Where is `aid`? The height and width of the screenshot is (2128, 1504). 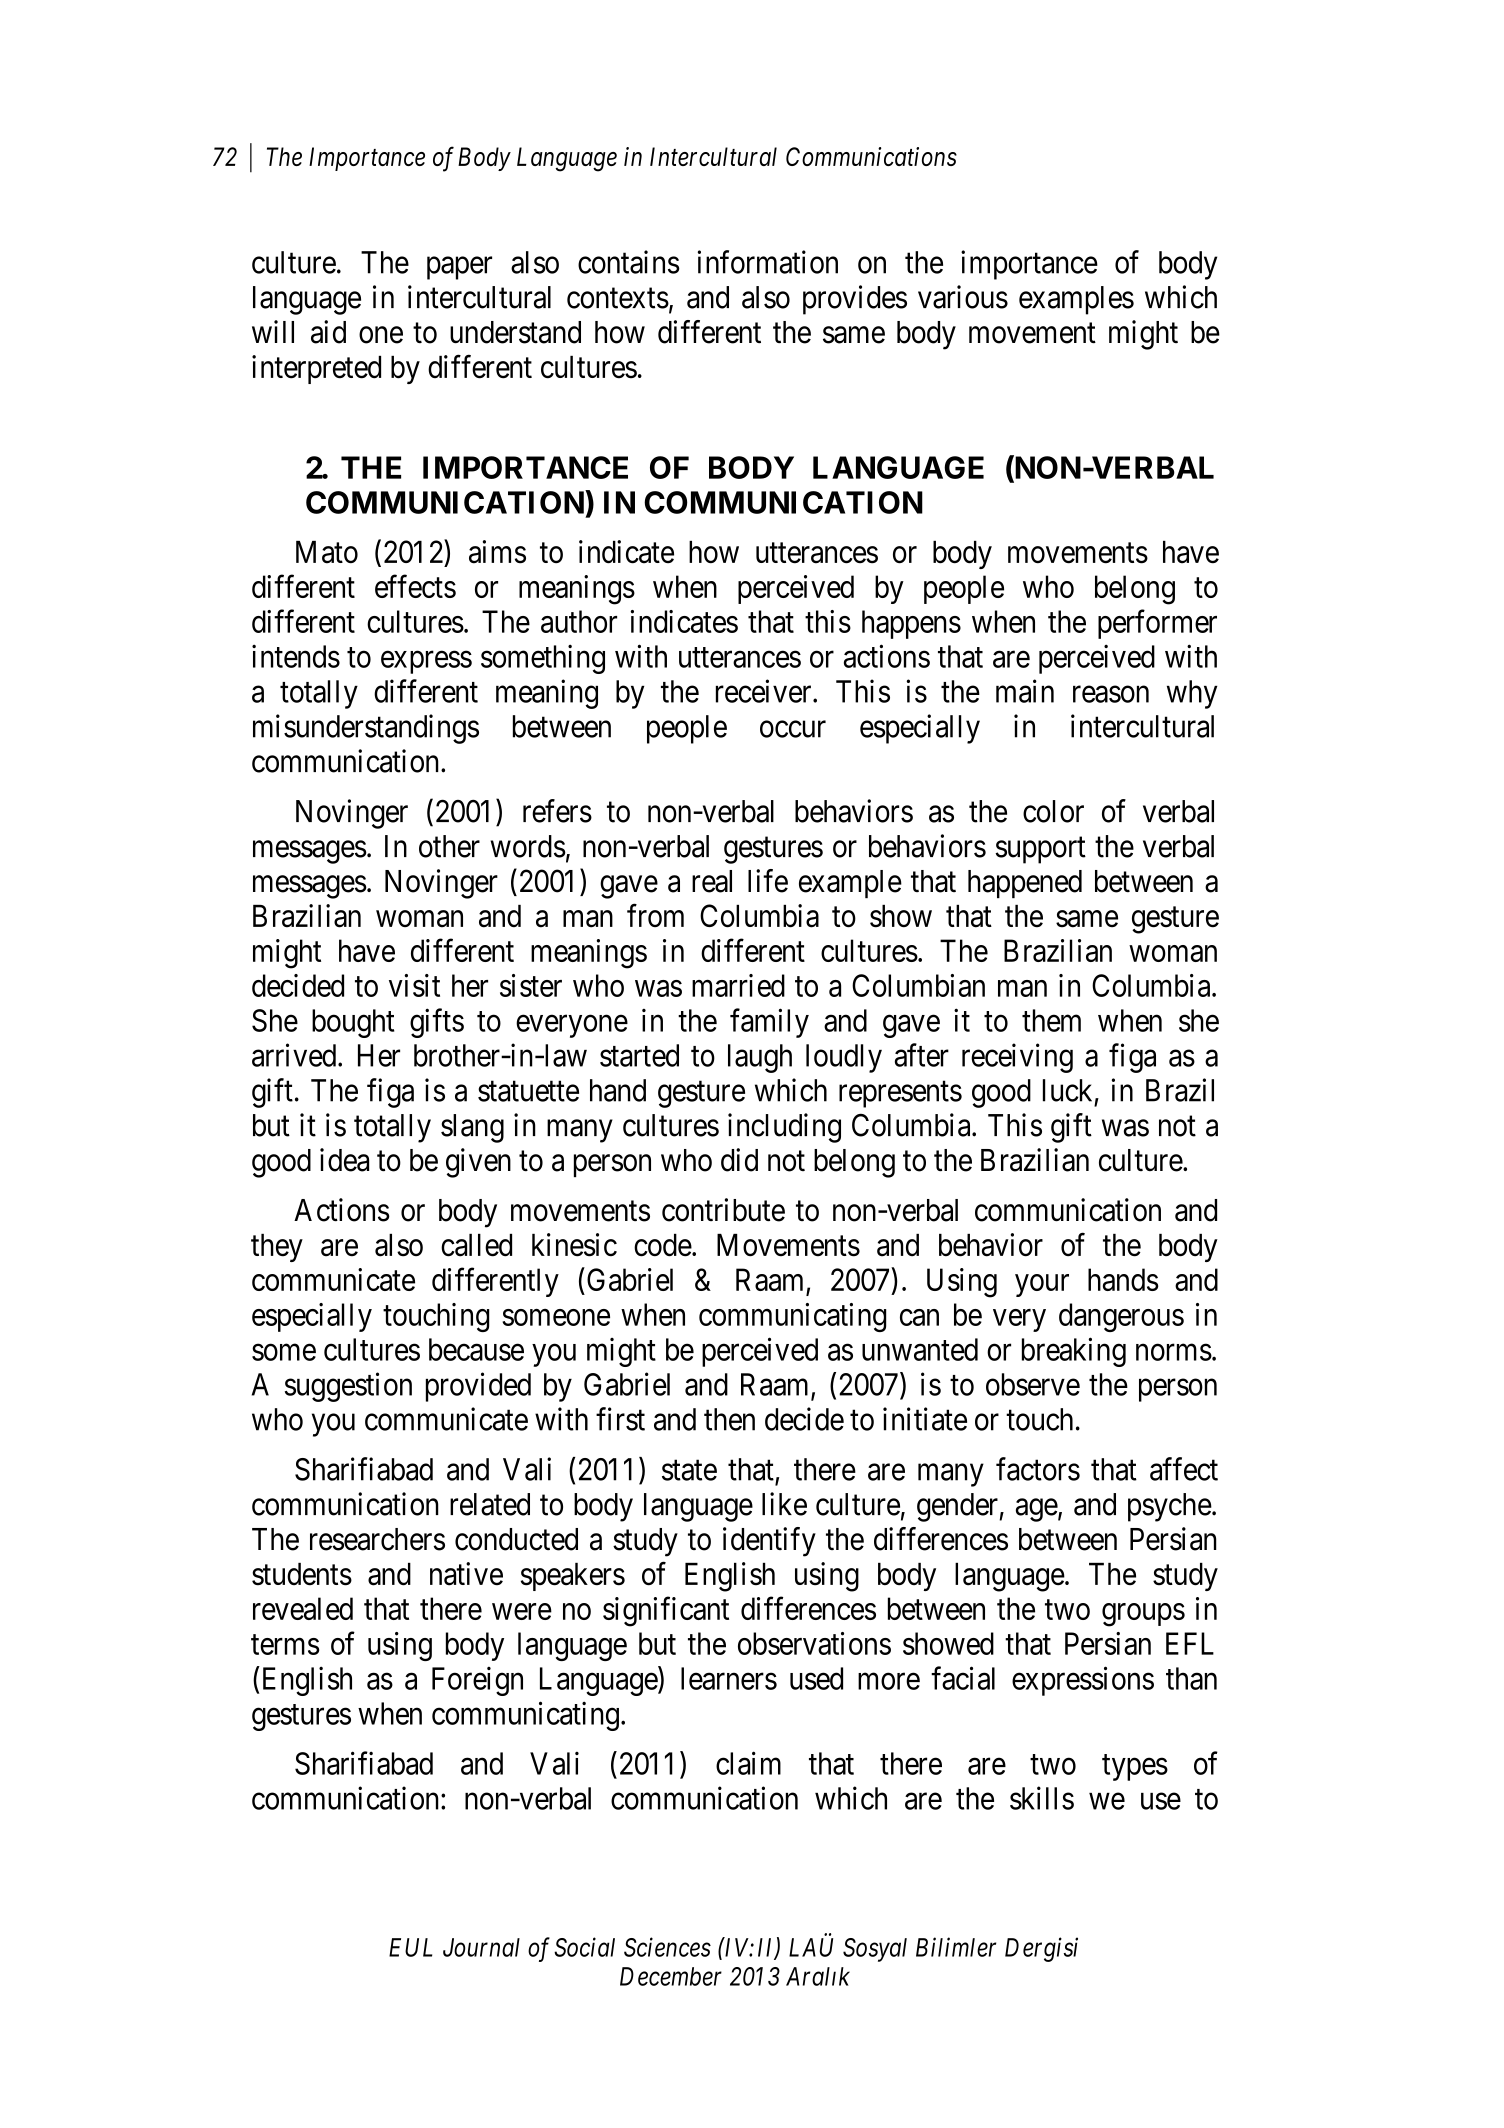 aid is located at coordinates (328, 332).
